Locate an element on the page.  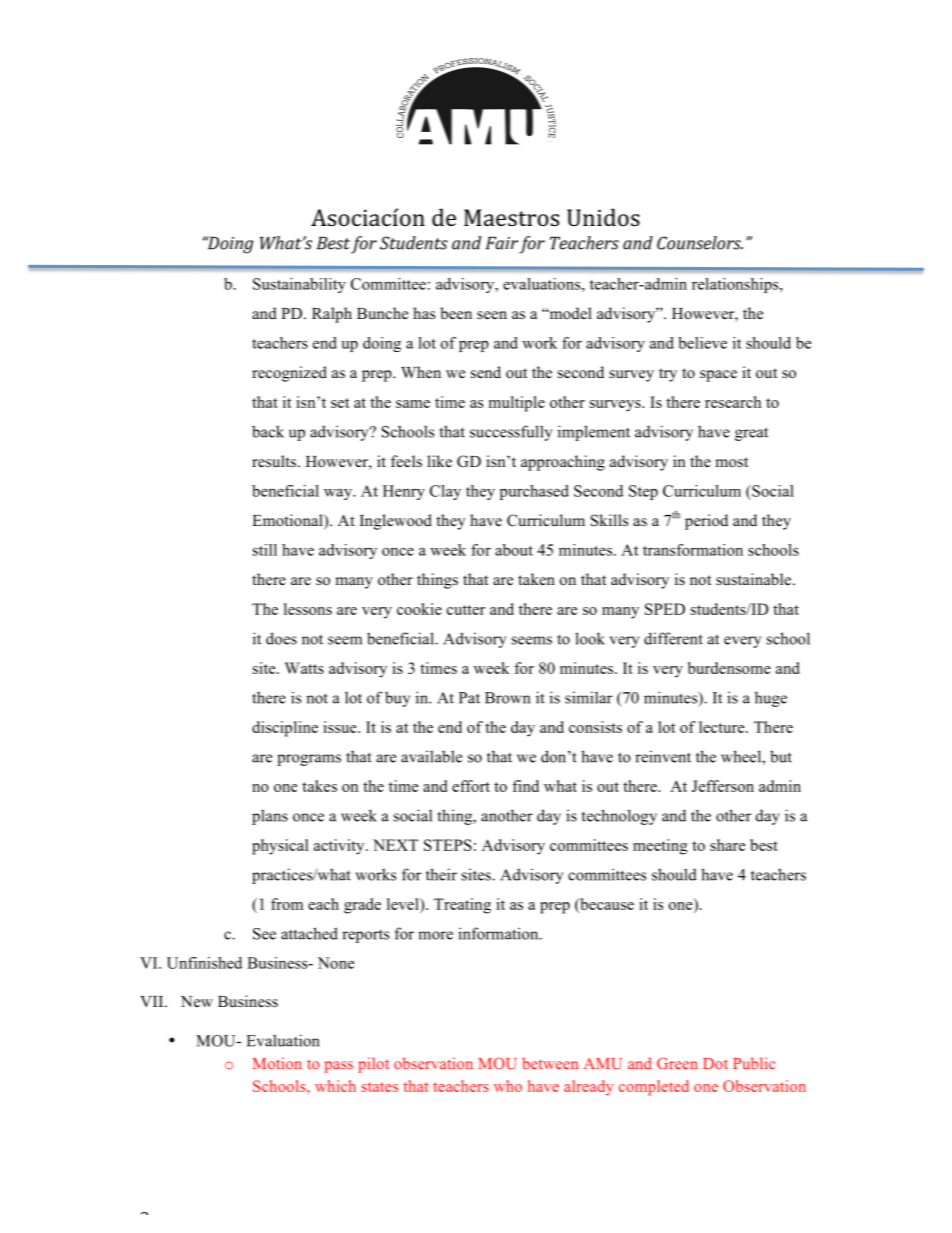
Sustainability is located at coordinates (299, 285).
